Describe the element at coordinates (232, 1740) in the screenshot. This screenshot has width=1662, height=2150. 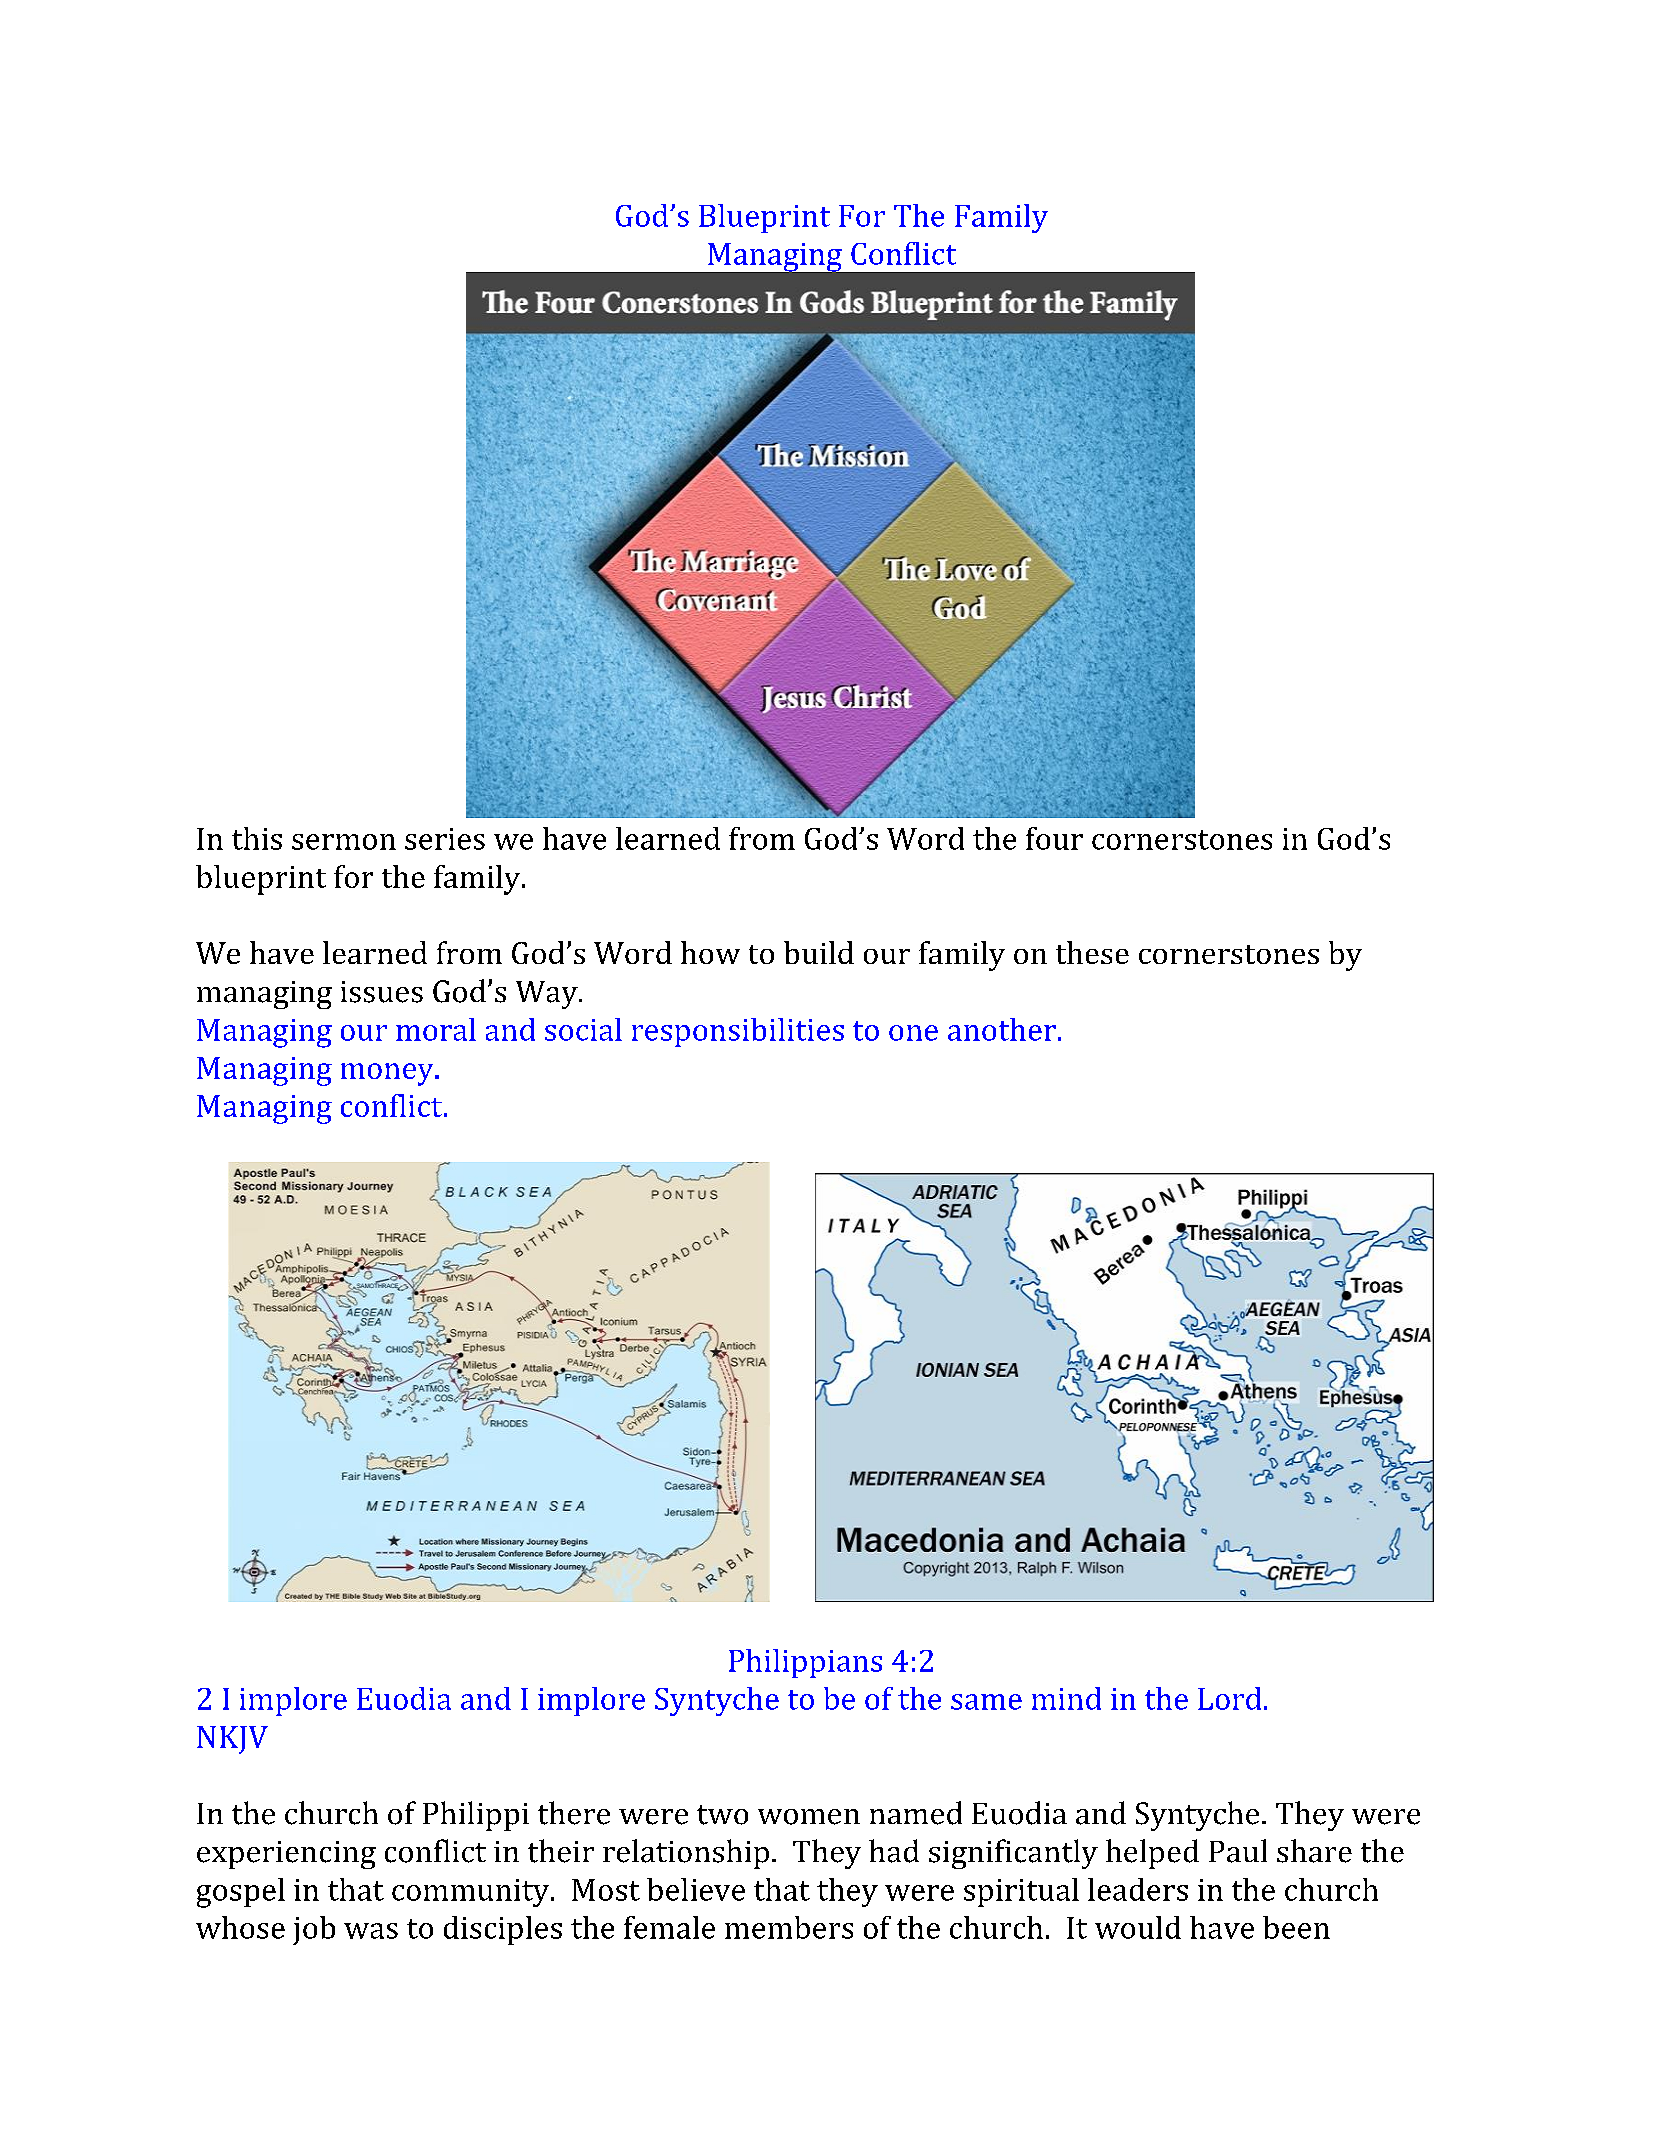
I see `NKJV` at that location.
